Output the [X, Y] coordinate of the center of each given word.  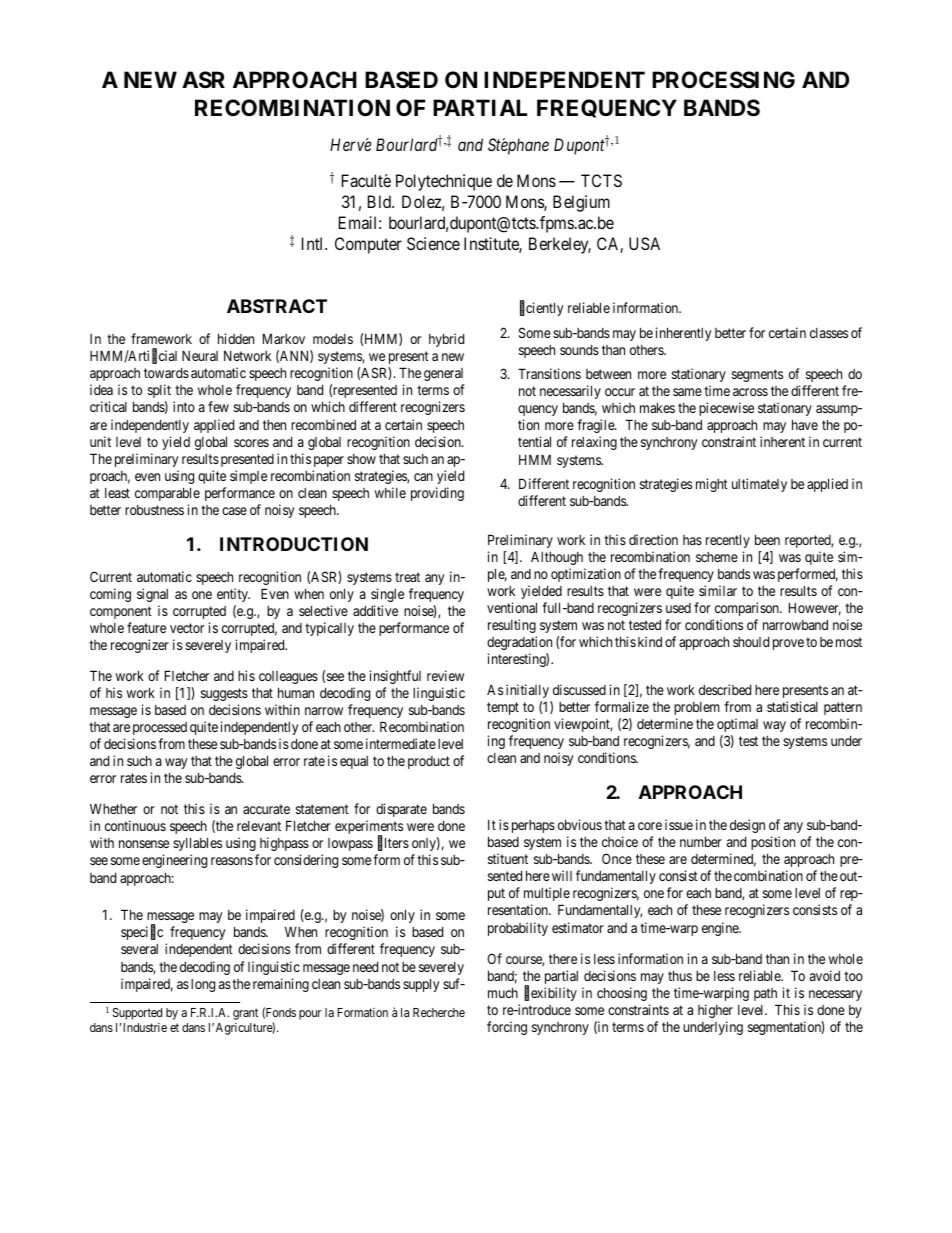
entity [233, 595]
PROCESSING [723, 80]
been [767, 539]
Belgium [581, 203]
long [203, 985]
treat [407, 577]
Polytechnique [444, 182]
